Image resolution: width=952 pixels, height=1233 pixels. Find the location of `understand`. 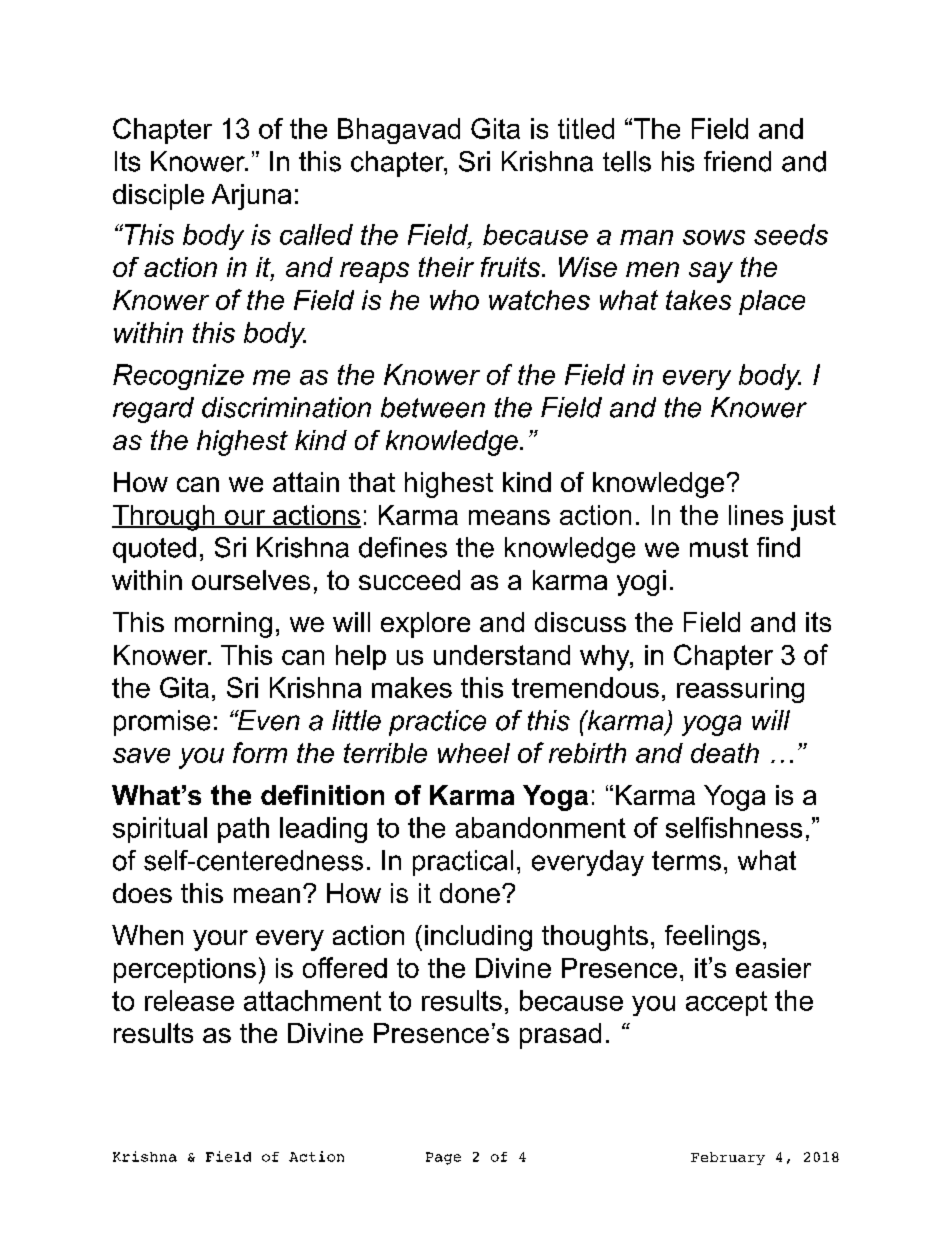

understand is located at coordinates (502, 655).
